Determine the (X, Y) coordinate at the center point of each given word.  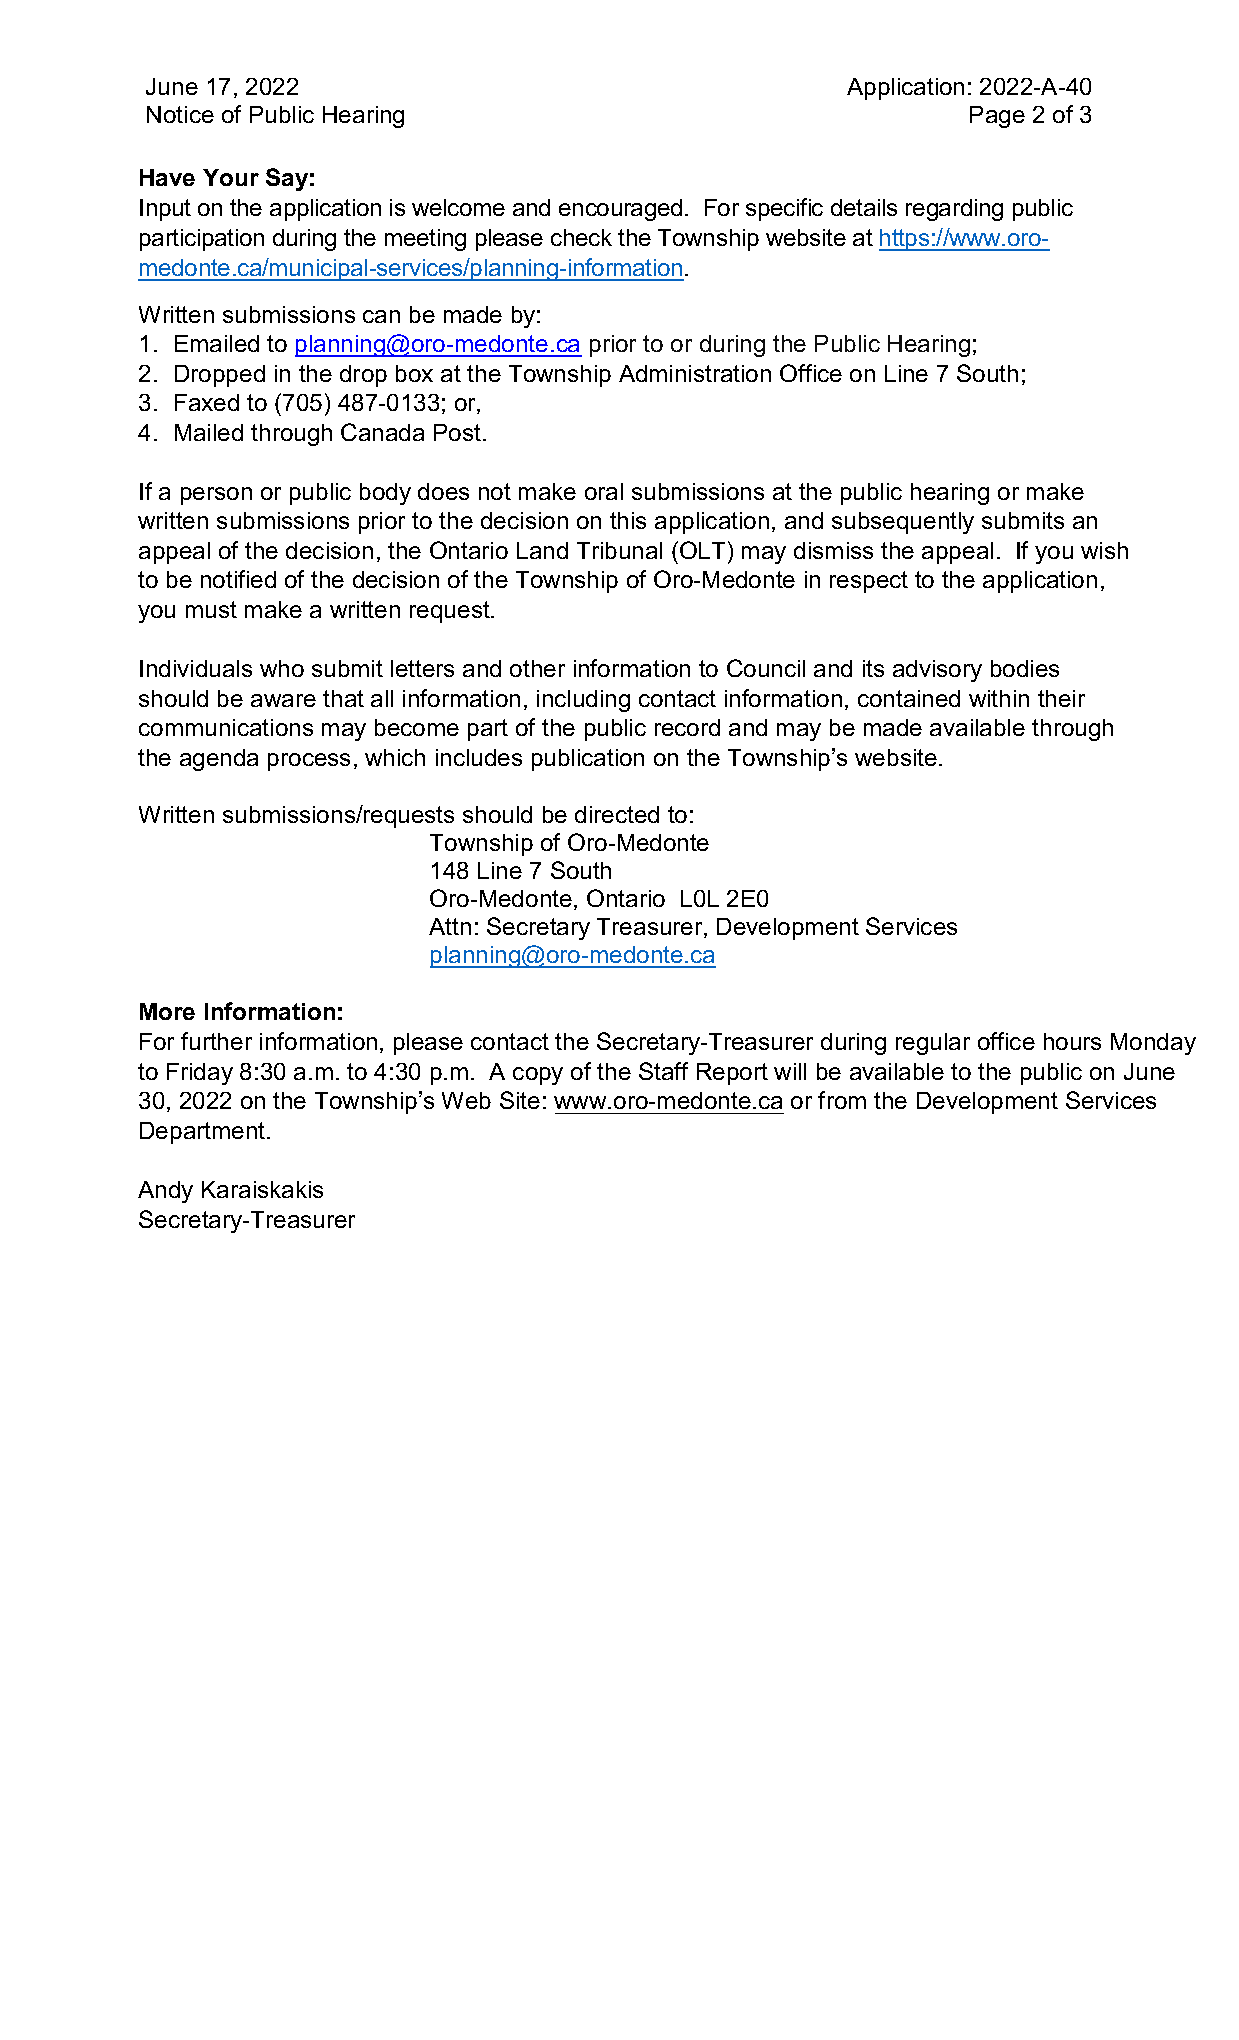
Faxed (207, 402)
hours (1072, 1041)
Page (997, 117)
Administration (695, 373)
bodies (1025, 668)
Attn (450, 926)
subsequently (903, 523)
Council (766, 668)
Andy (165, 1192)
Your (231, 177)
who (282, 668)
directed (617, 814)
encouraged (620, 210)
